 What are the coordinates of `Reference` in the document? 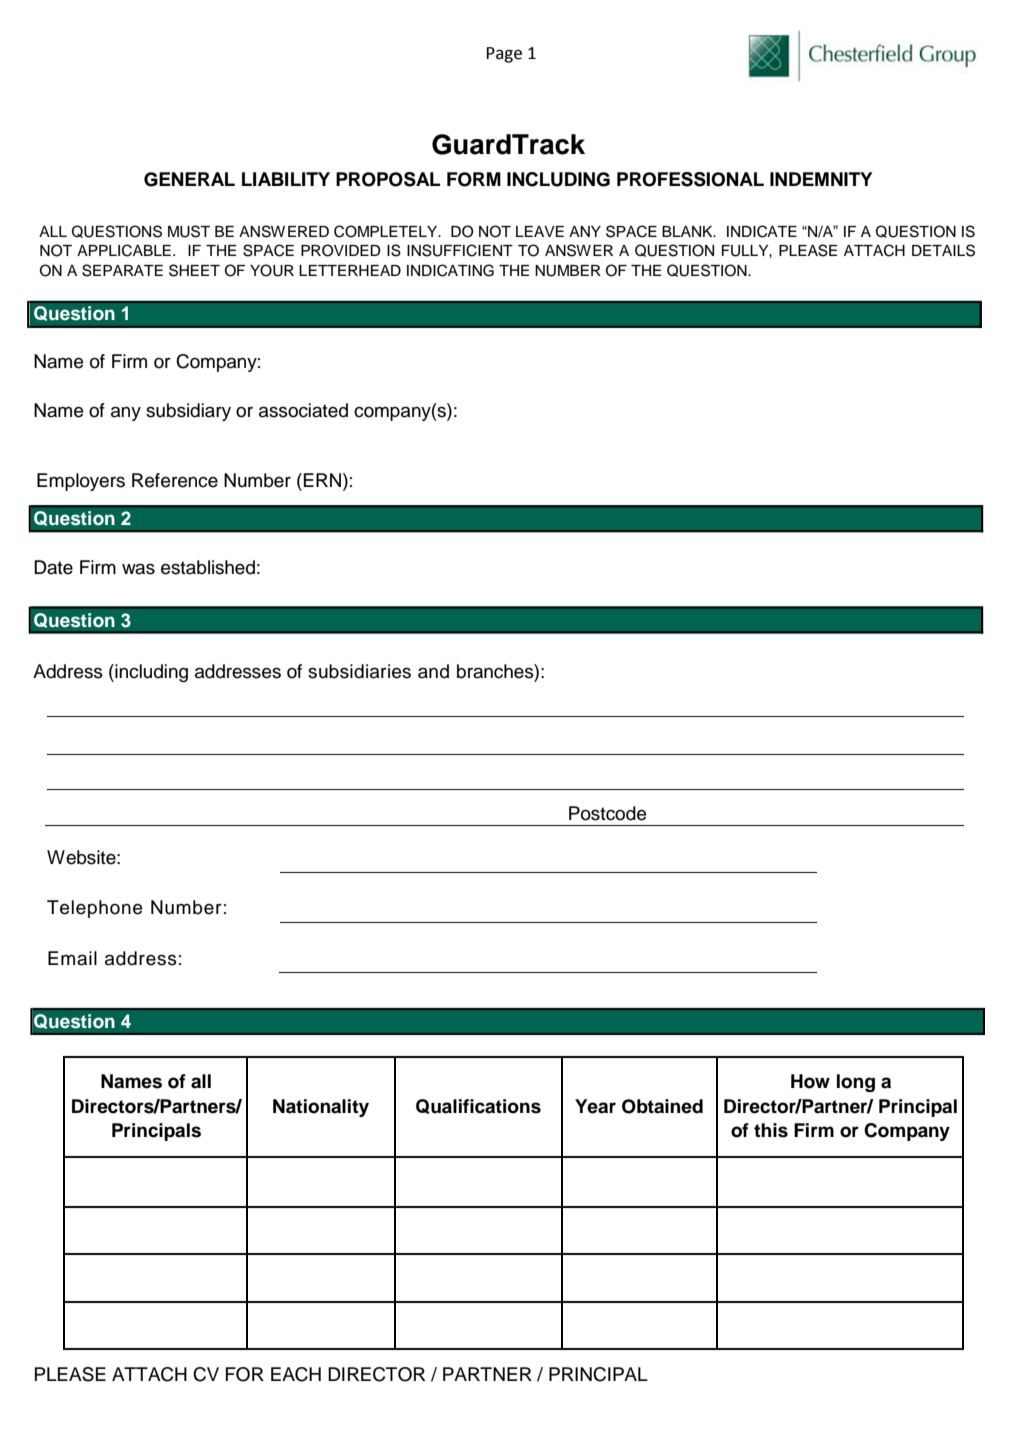 It's located at (175, 480).
